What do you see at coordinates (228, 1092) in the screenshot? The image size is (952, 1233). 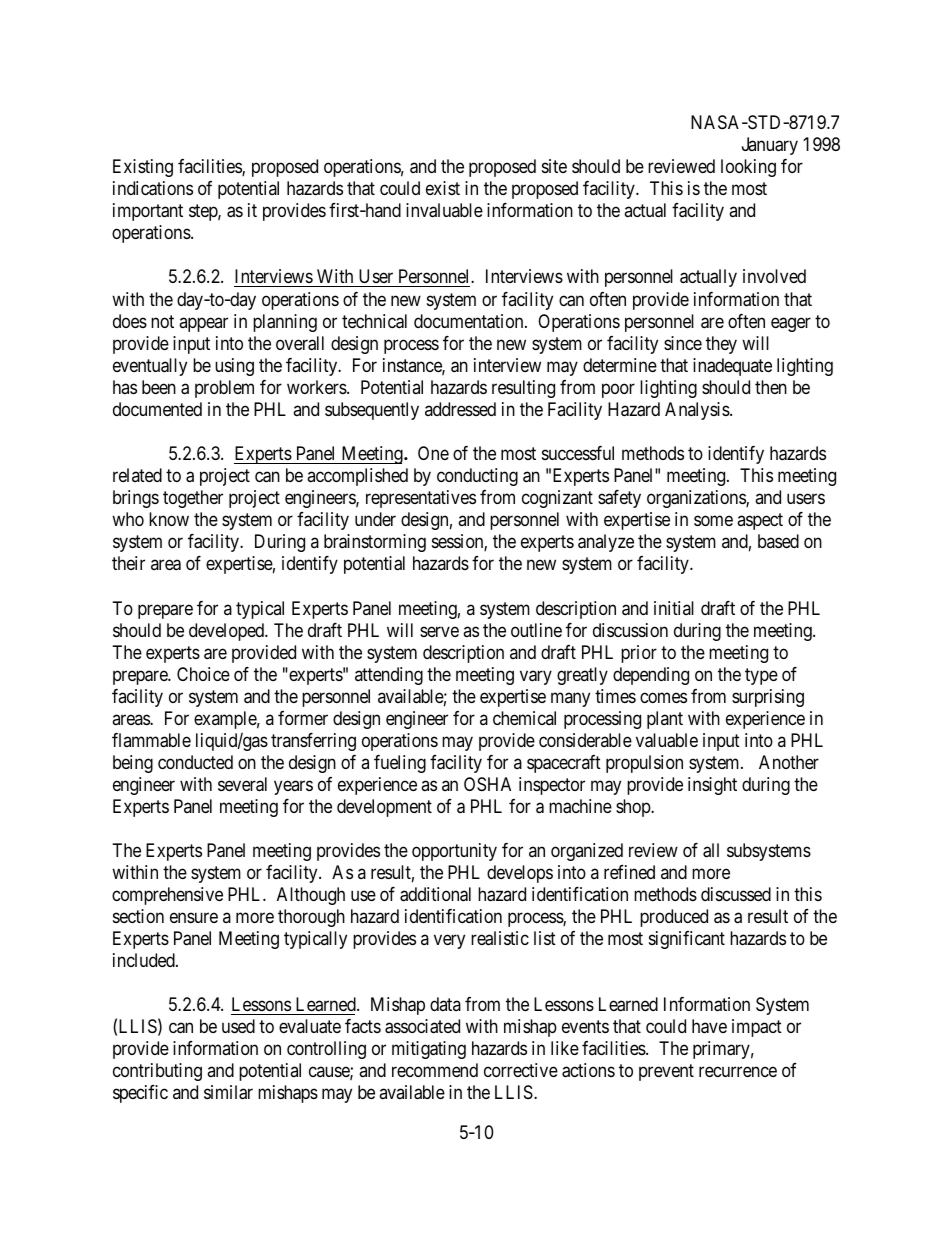 I see `similar` at bounding box center [228, 1092].
